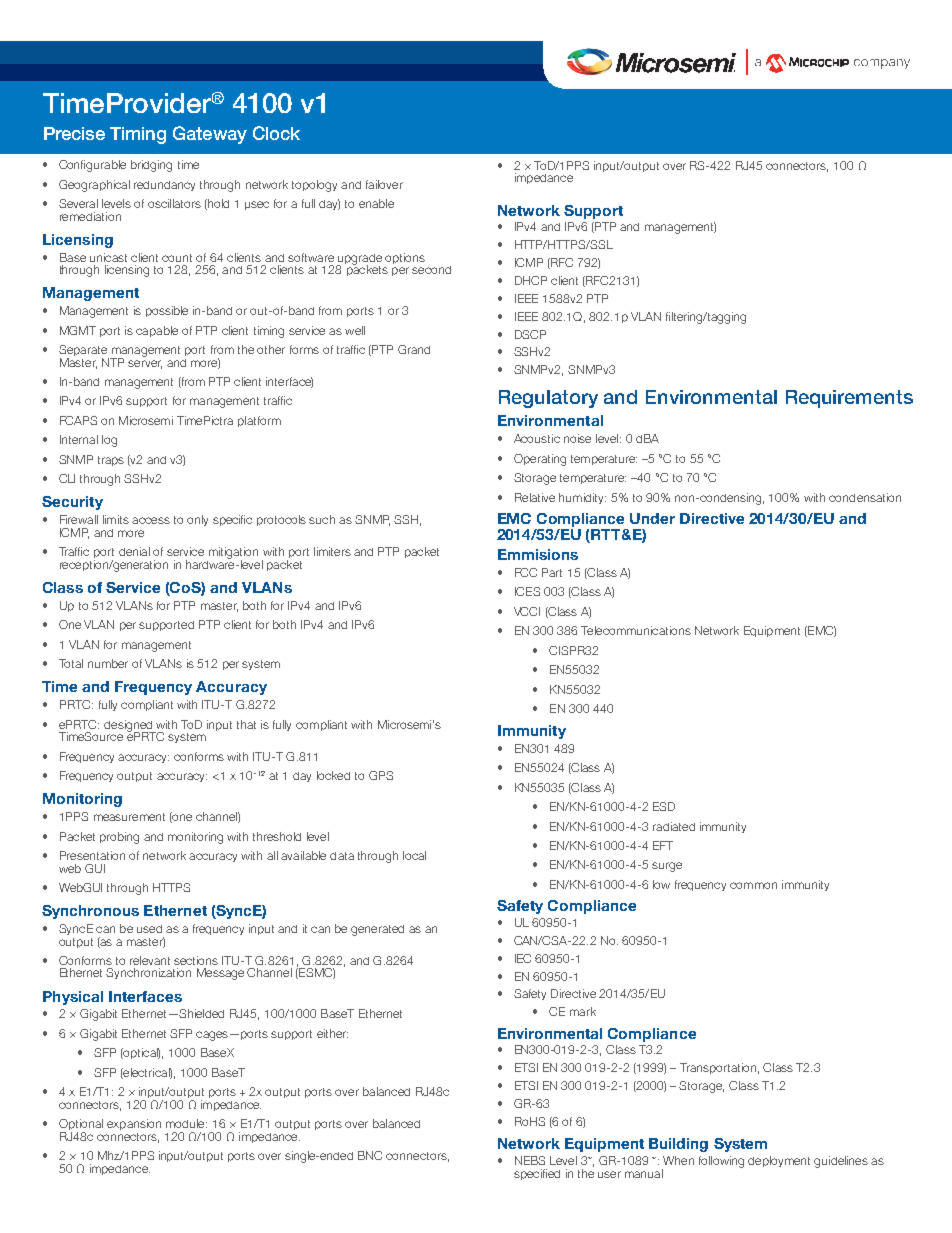 The height and width of the document is (1233, 952). What do you see at coordinates (531, 280) in the document?
I see `DHCP` at bounding box center [531, 280].
